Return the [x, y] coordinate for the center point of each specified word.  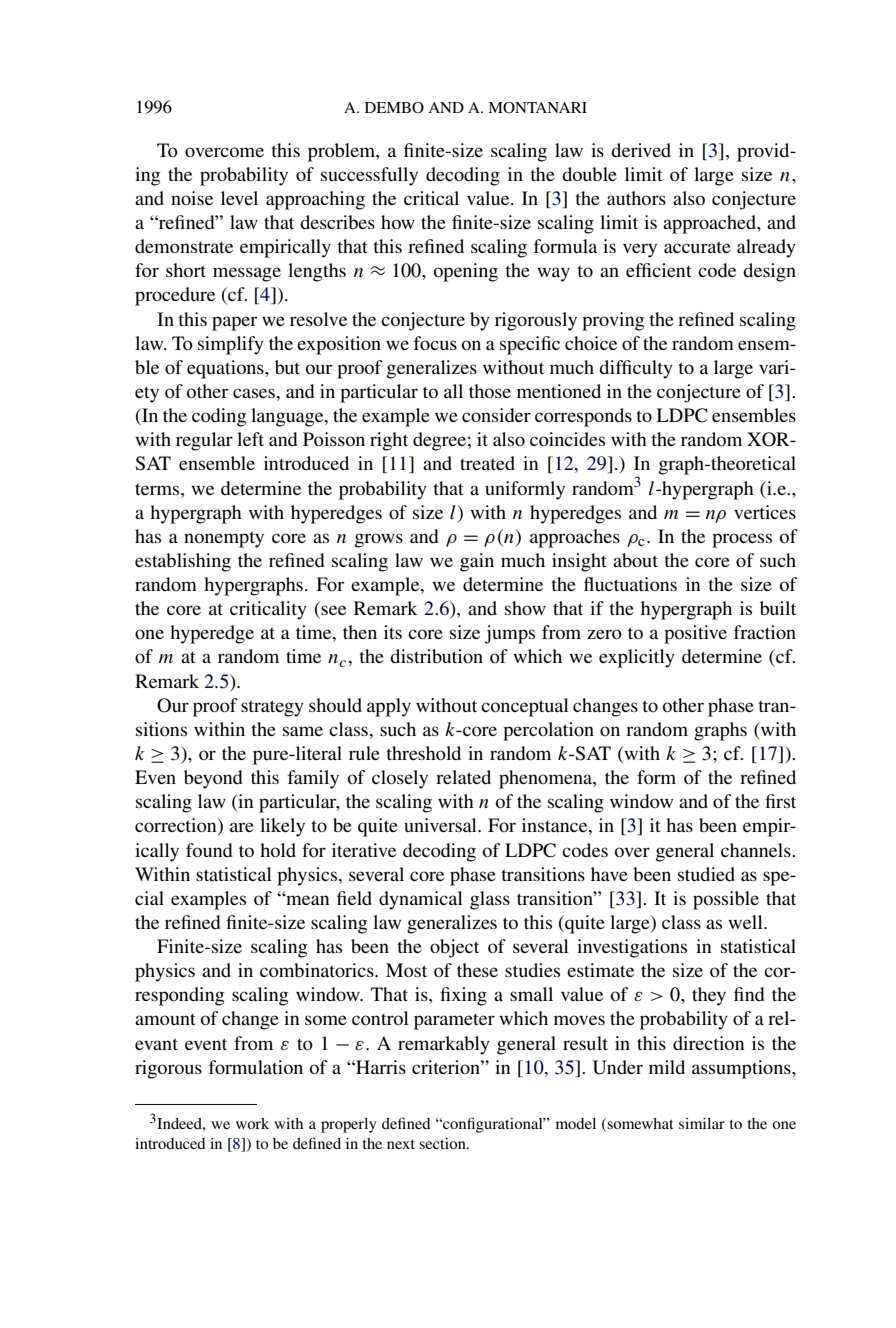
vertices [765, 512]
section [443, 1143]
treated [487, 463]
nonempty [224, 539]
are [242, 827]
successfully [369, 176]
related [463, 777]
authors [636, 198]
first [780, 801]
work [252, 1123]
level [239, 198]
